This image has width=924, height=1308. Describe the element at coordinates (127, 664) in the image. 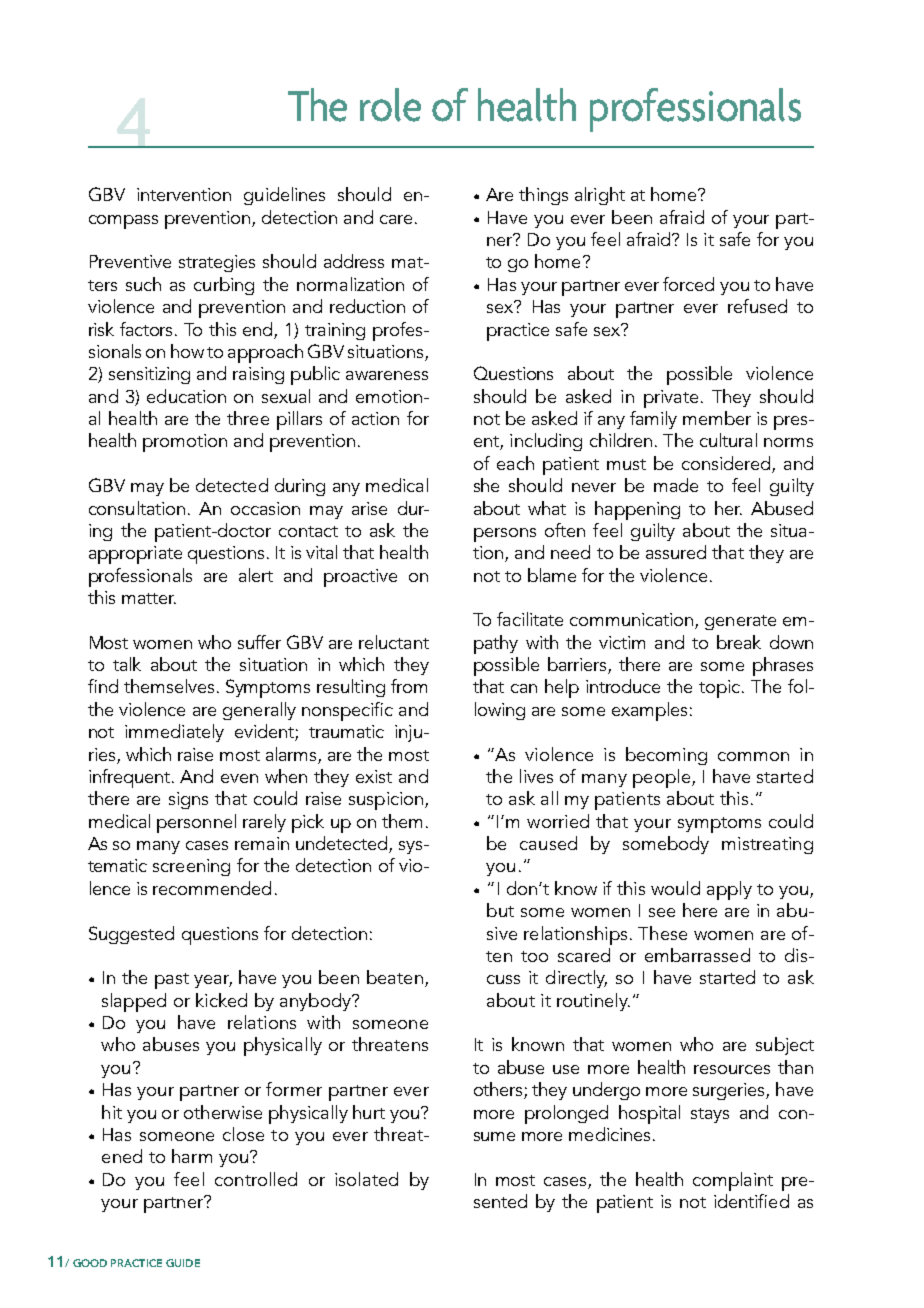

I see `talk` at that location.
